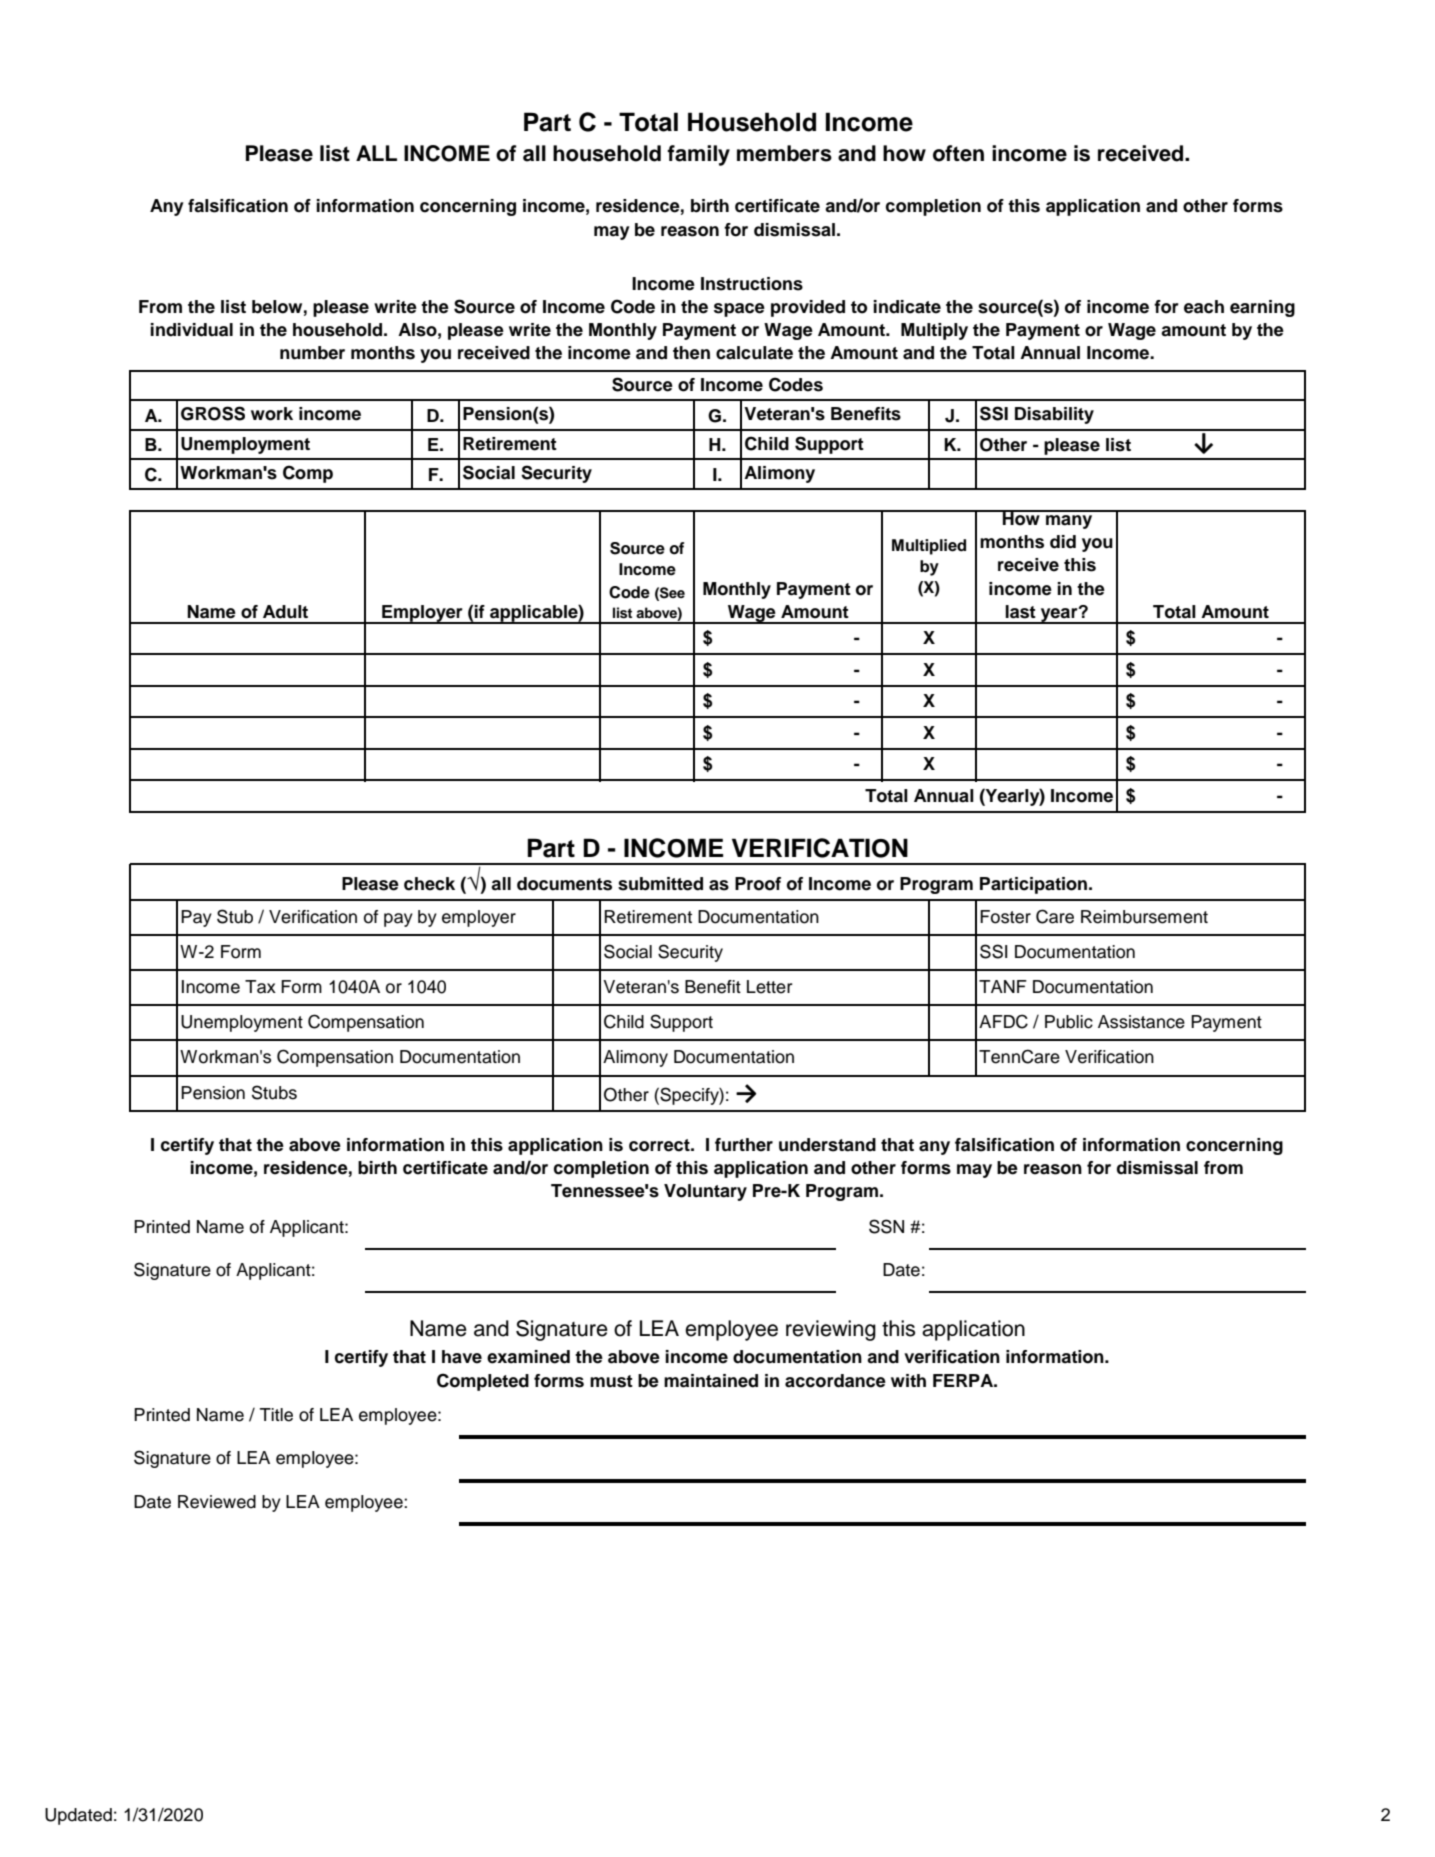  Describe the element at coordinates (698, 155) in the screenshot. I see `family` at that location.
